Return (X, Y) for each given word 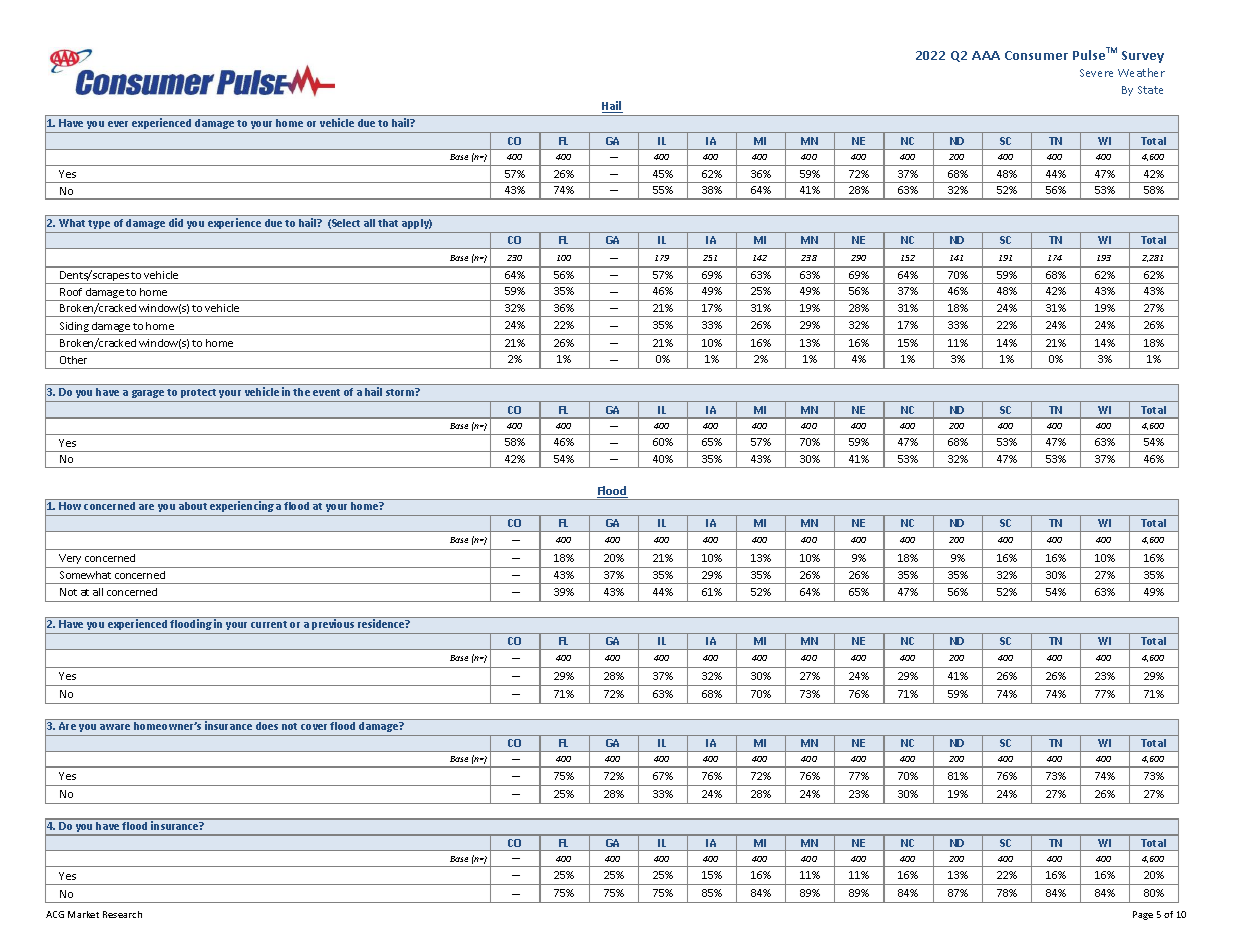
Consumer (1036, 55)
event (326, 392)
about (193, 506)
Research (122, 914)
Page (1143, 915)
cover (316, 727)
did (176, 222)
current (269, 624)
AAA (986, 55)
